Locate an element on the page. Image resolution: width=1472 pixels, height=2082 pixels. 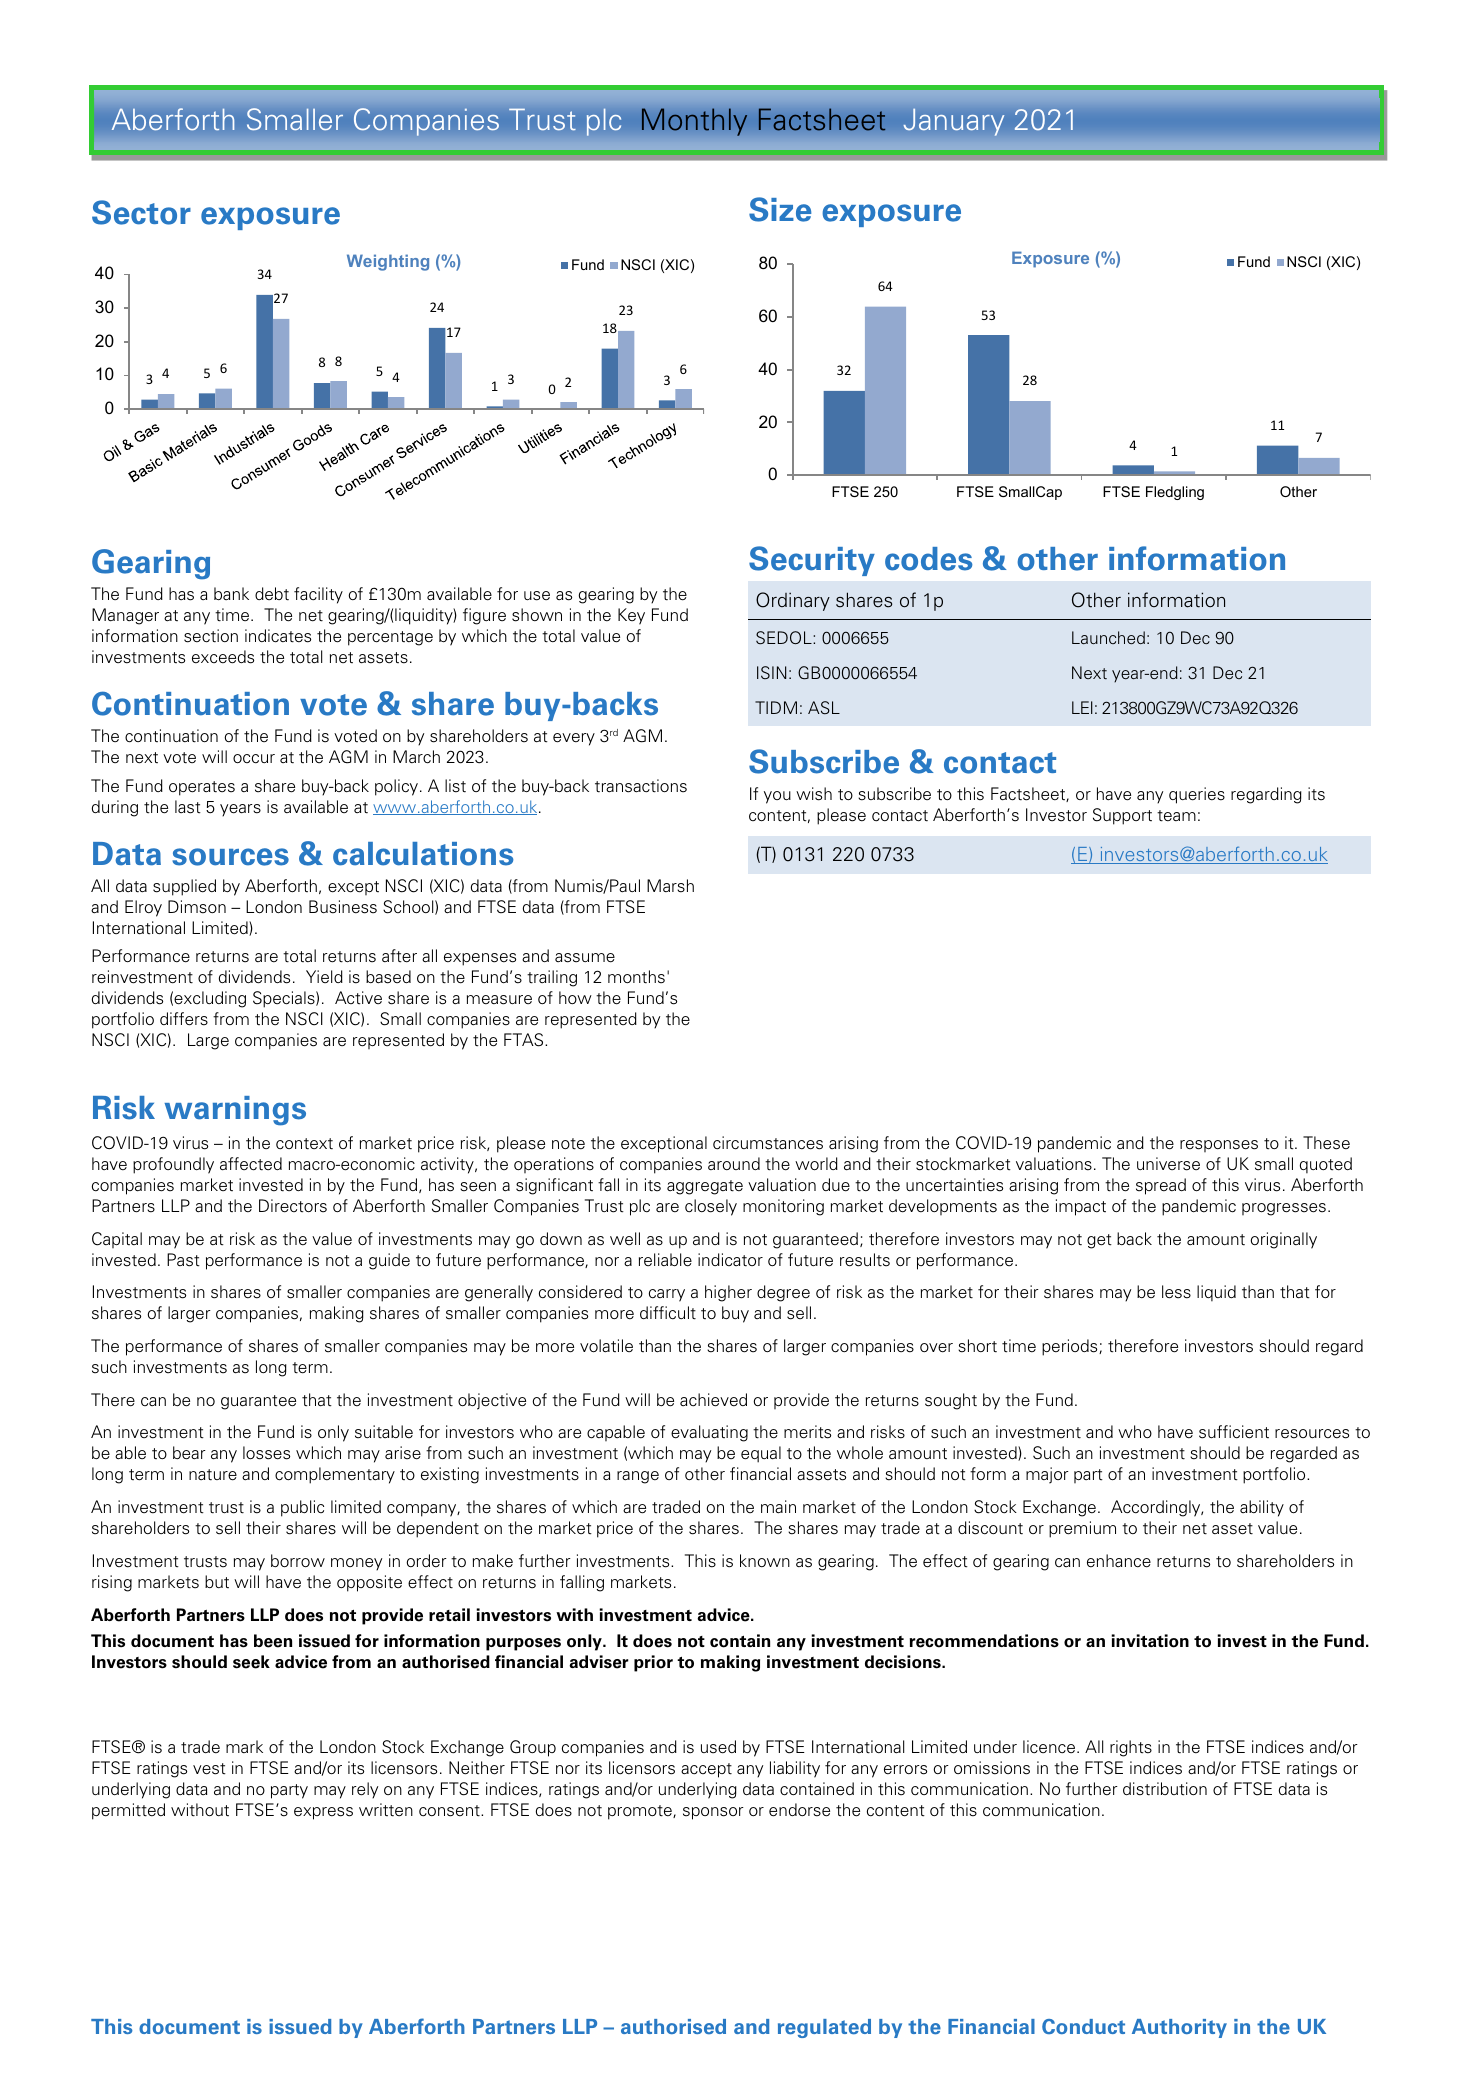
express is located at coordinates (323, 1813).
